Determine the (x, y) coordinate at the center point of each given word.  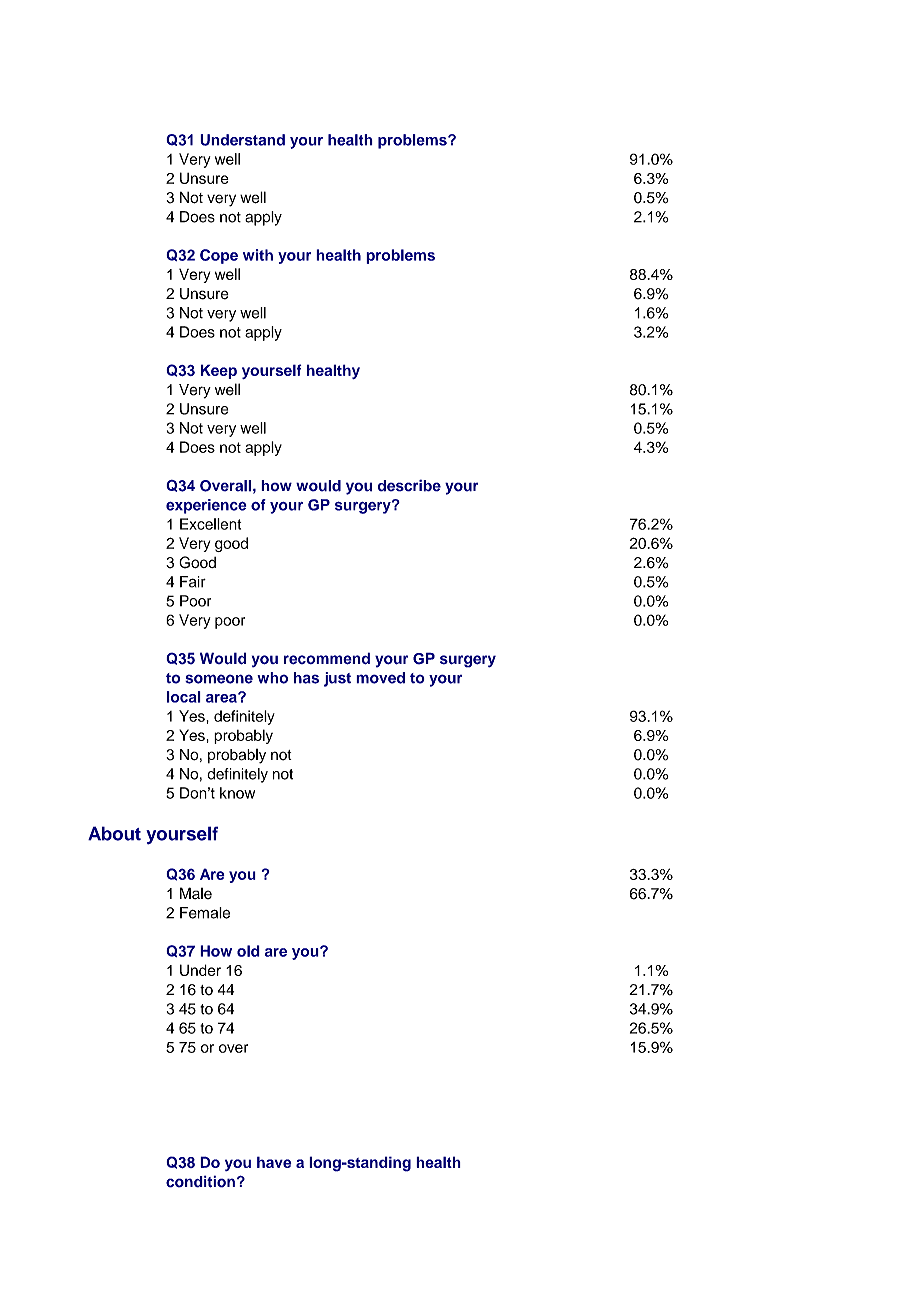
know (237, 793)
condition (200, 1181)
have (274, 1162)
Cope (219, 256)
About (114, 833)
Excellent (210, 524)
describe (409, 485)
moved (380, 678)
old (248, 951)
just (337, 679)
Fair (193, 582)
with (258, 255)
